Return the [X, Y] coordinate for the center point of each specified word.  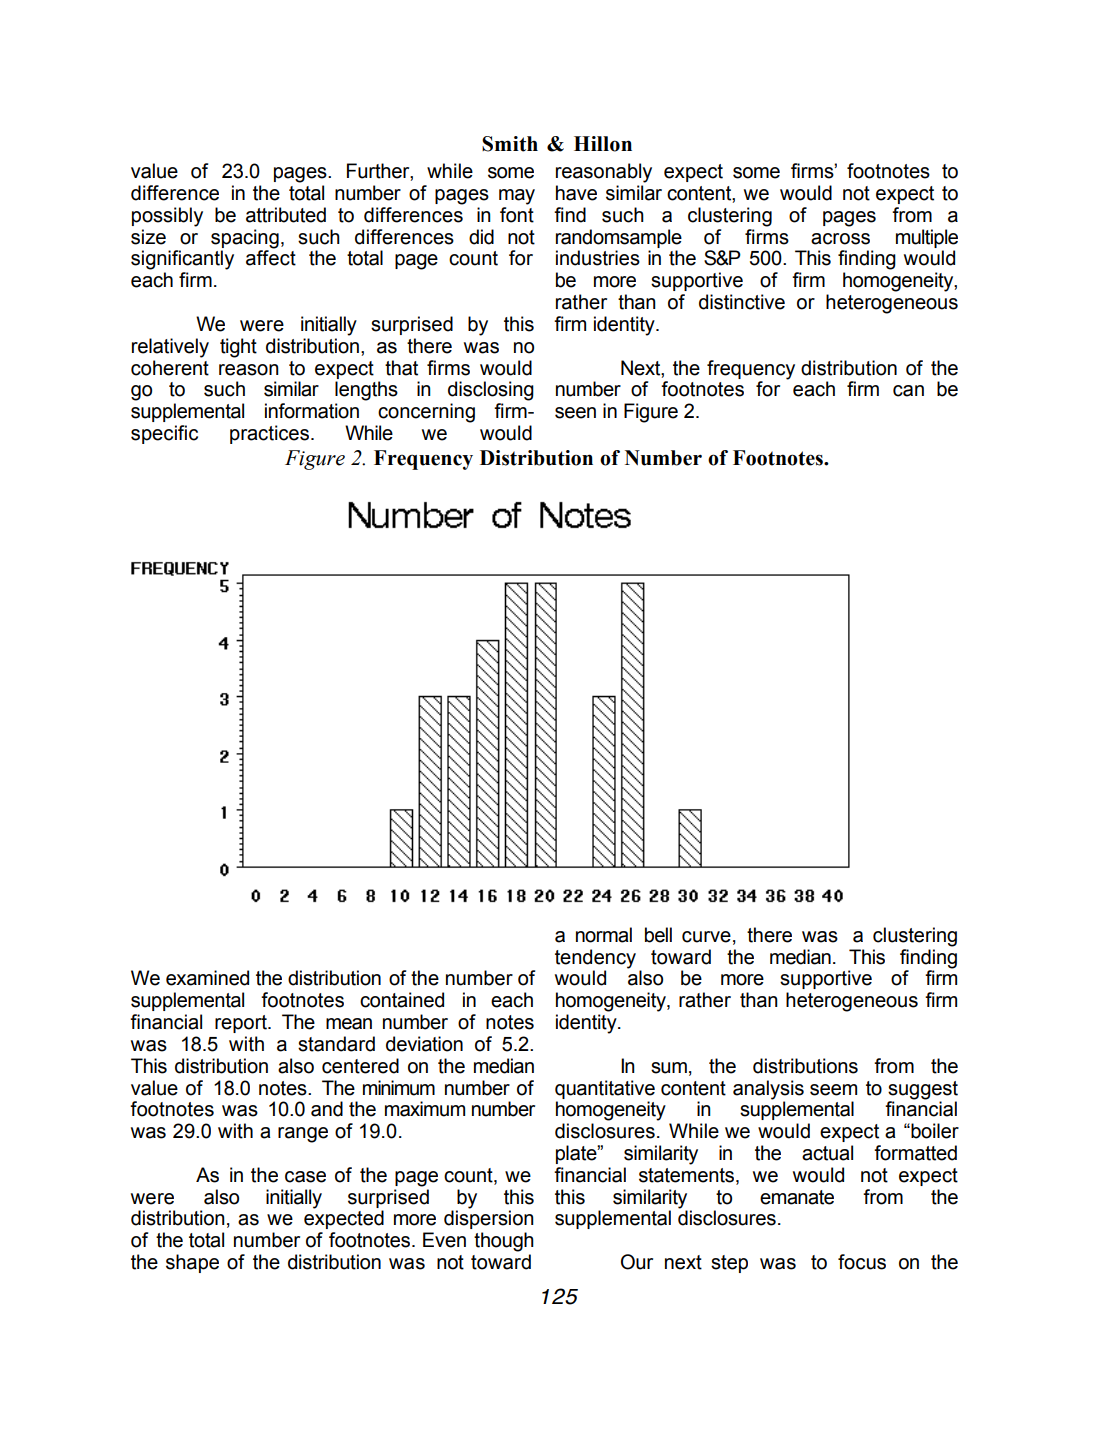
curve [706, 937]
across [840, 239]
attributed [286, 215]
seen [575, 413]
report [242, 1024]
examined [207, 978]
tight [238, 348]
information [312, 411]
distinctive [742, 302]
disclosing [491, 391]
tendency [595, 959]
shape [192, 1263]
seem [833, 1090]
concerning [426, 413]
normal [604, 935]
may [517, 197]
